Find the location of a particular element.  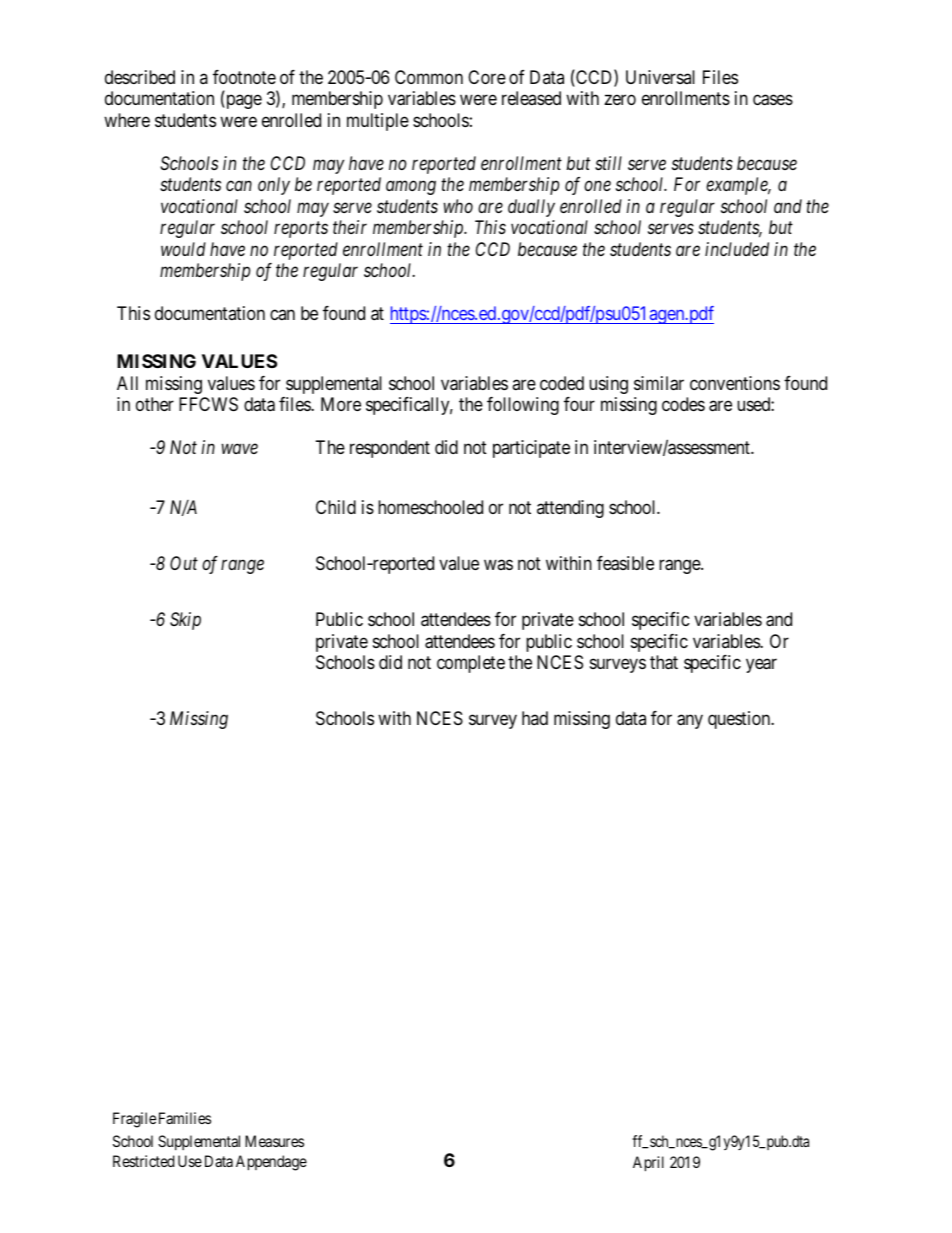

Universal is located at coordinates (660, 77).
